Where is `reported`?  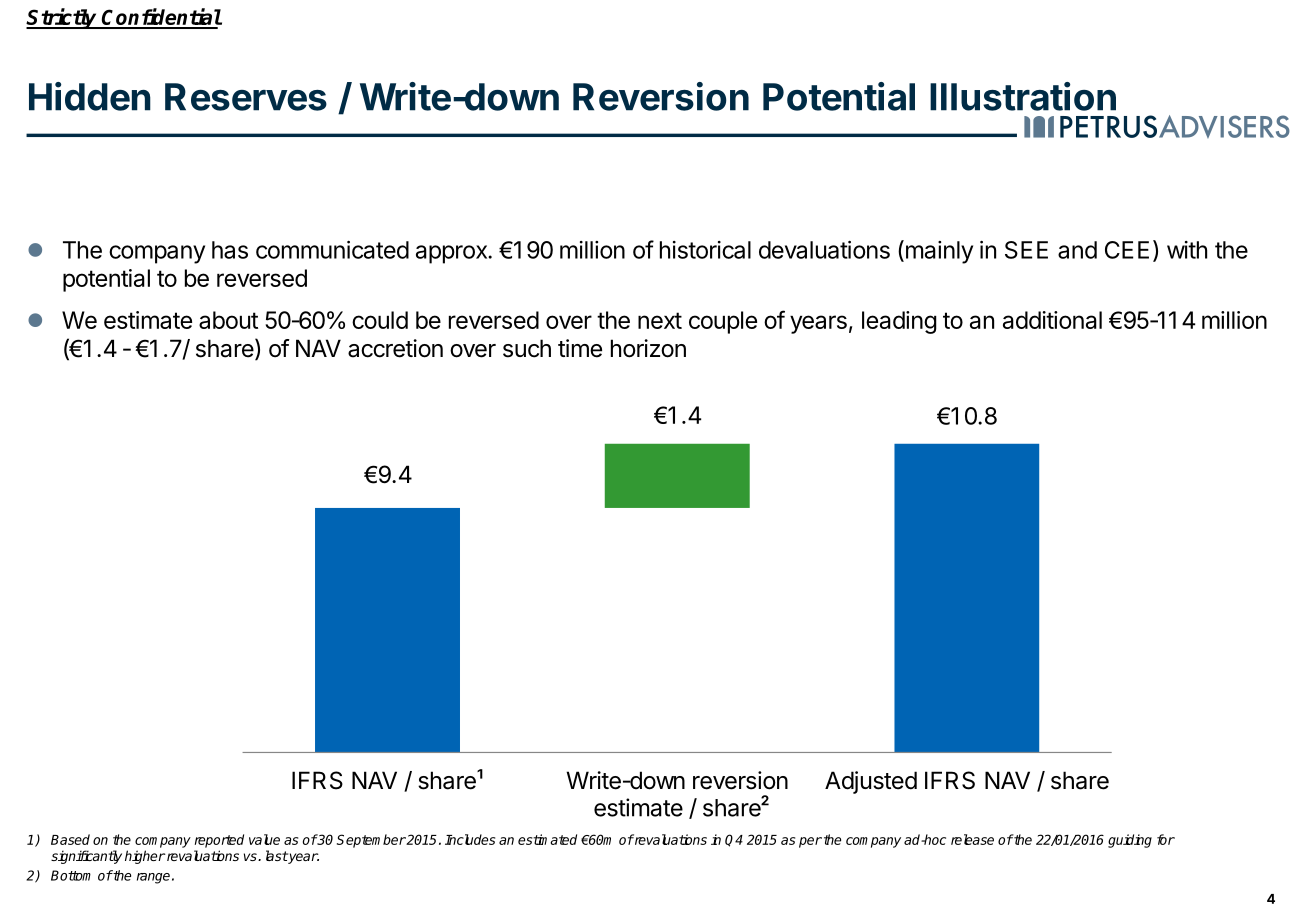
reported is located at coordinates (219, 841).
